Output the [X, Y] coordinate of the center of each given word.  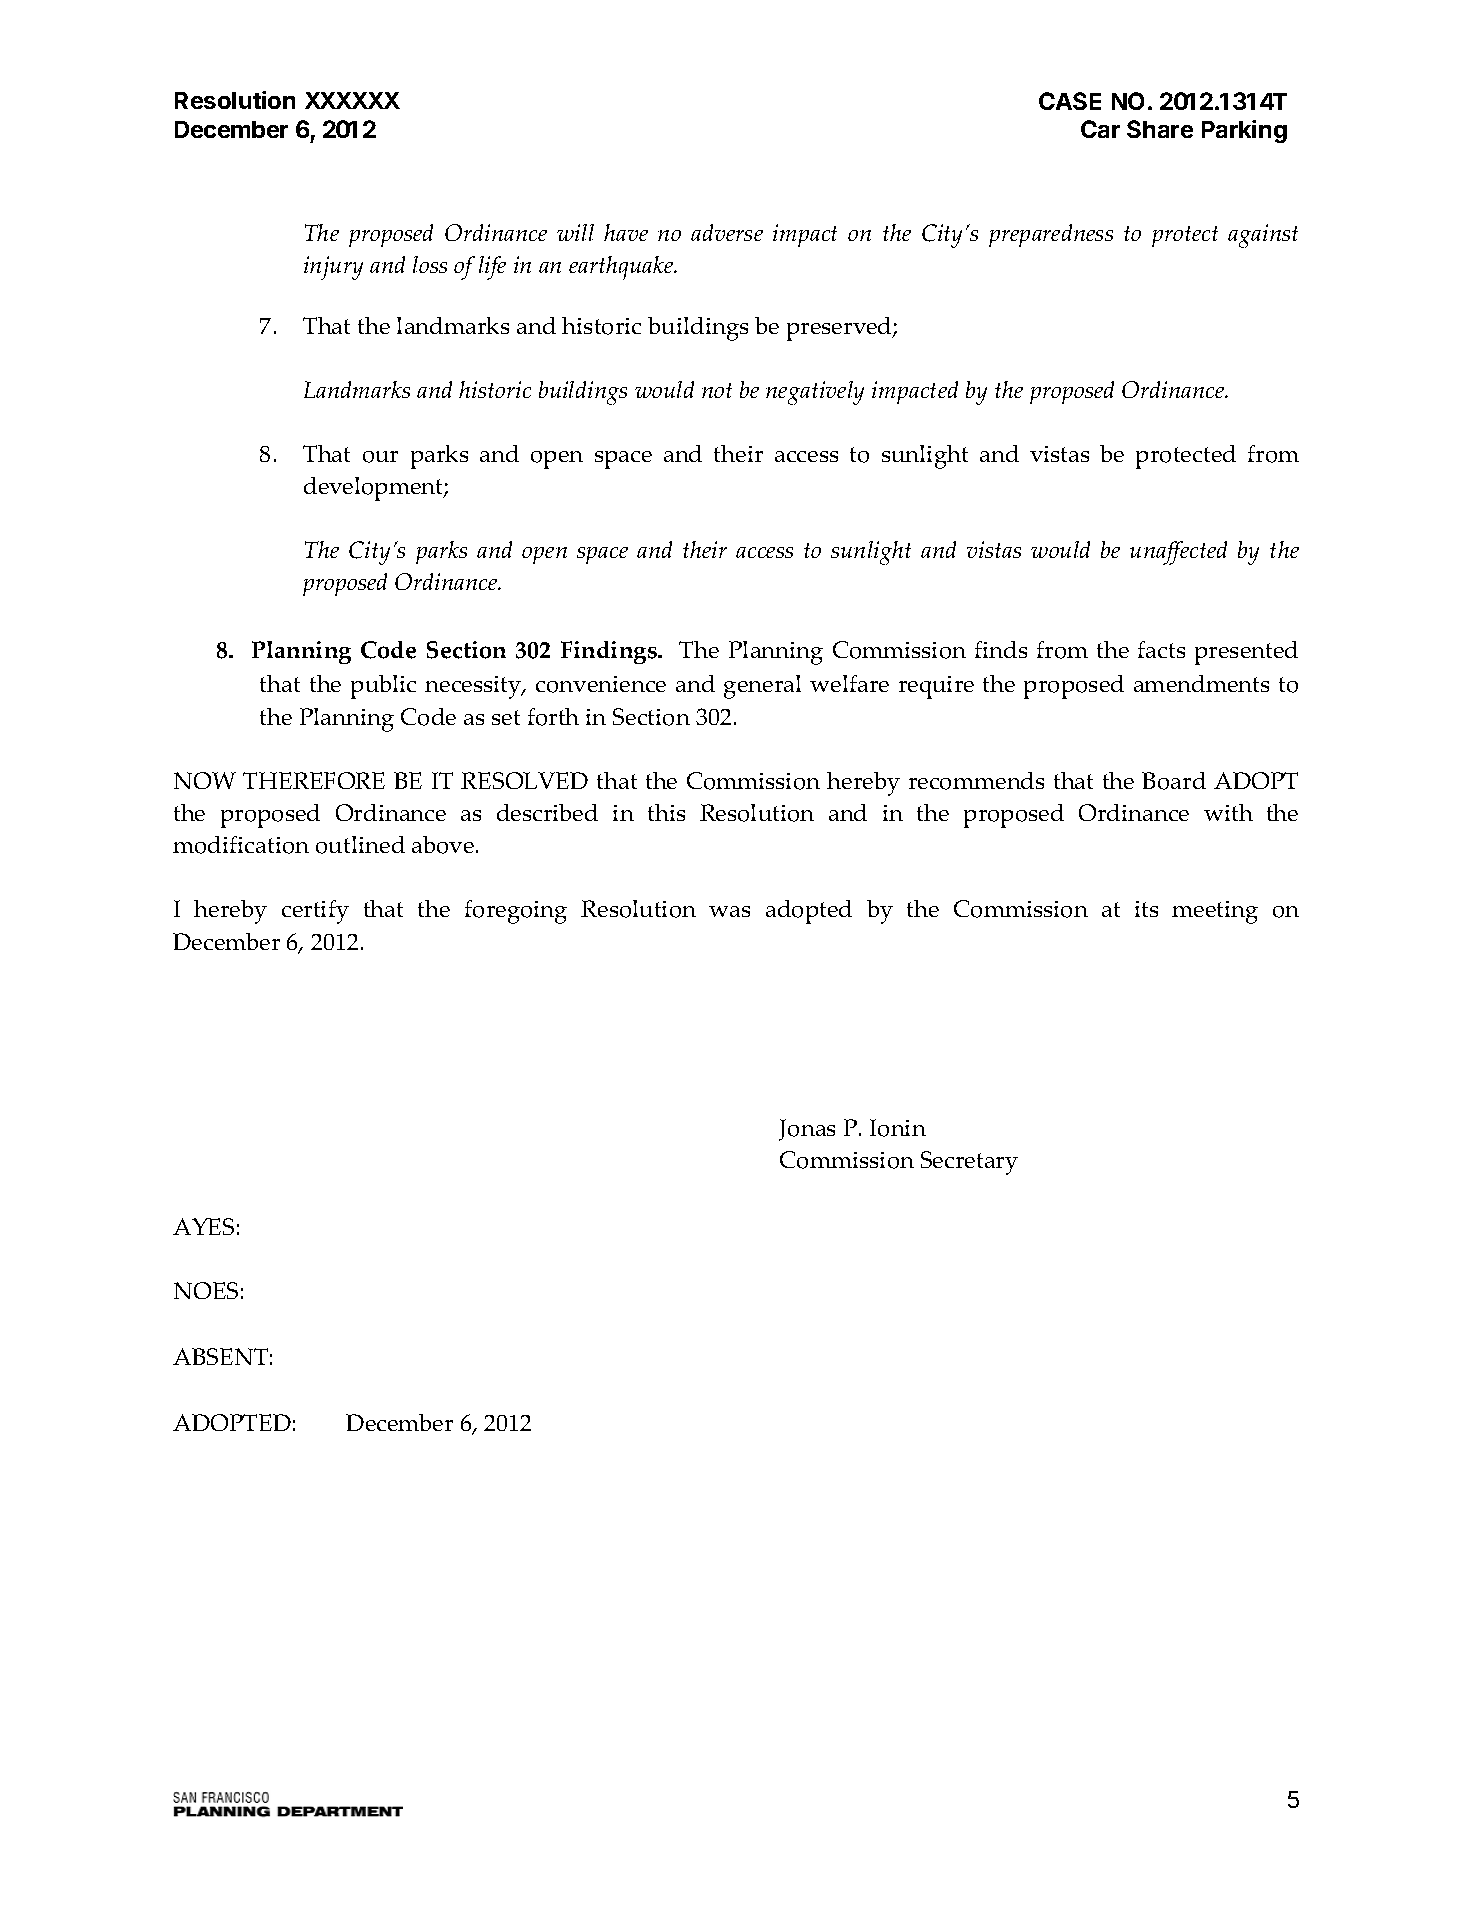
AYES [203, 1226]
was [729, 911]
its [1146, 909]
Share [1160, 129]
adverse [727, 232]
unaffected [1178, 553]
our [380, 457]
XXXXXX [352, 100]
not [717, 390]
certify [315, 912]
